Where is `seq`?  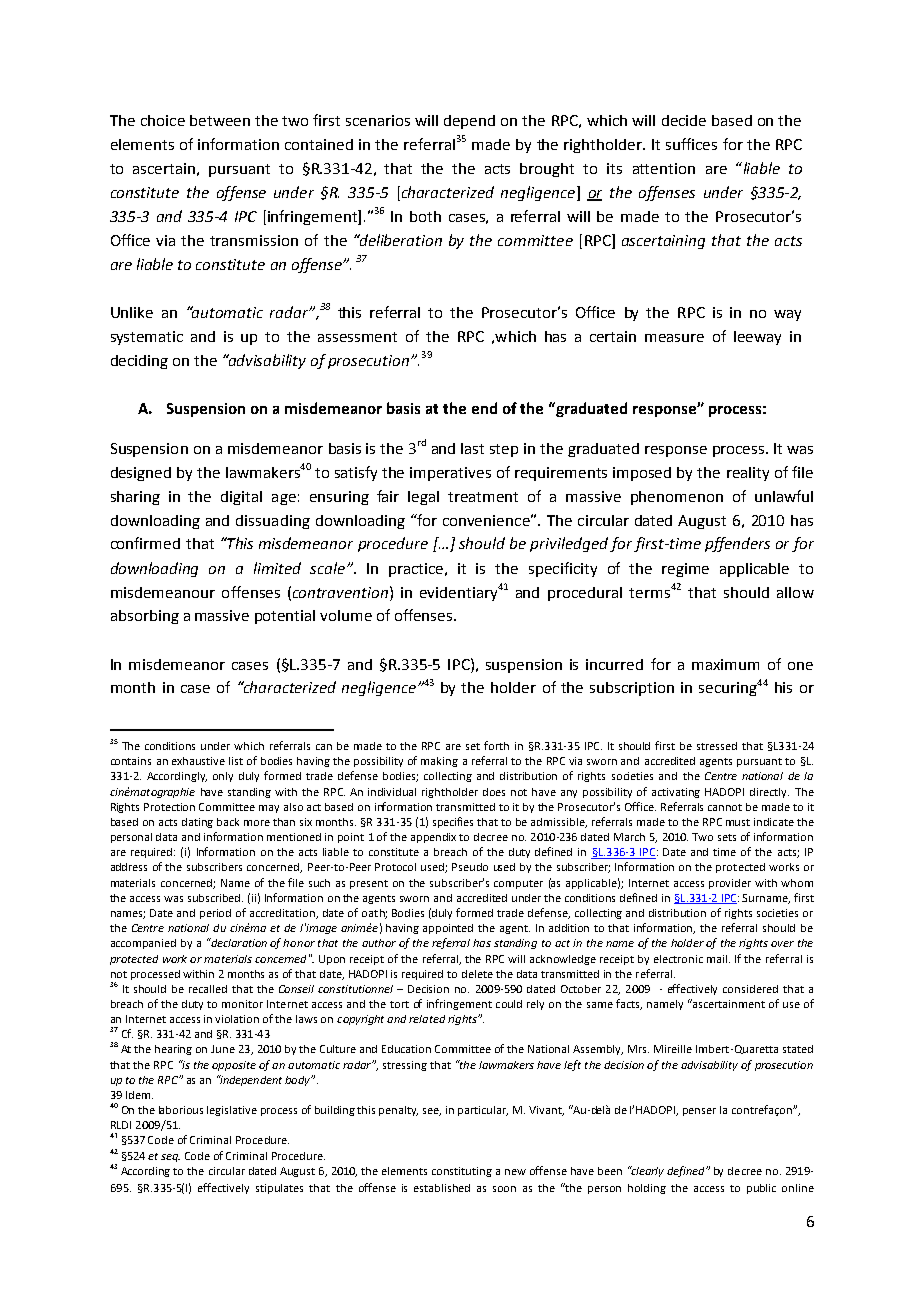
seq is located at coordinates (170, 1158).
